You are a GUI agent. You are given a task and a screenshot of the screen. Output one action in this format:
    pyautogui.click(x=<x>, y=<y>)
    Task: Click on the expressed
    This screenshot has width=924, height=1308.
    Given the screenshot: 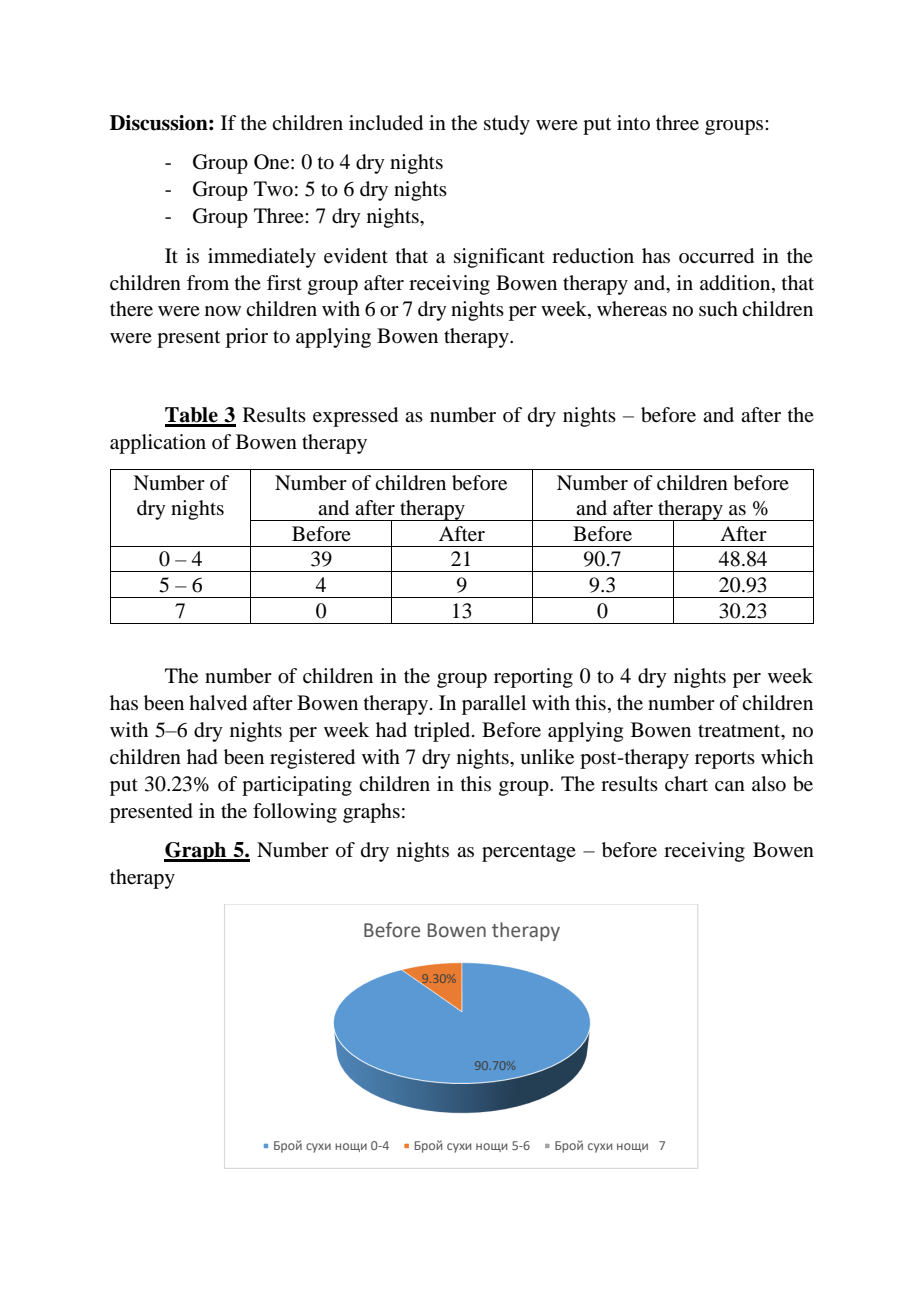 What is the action you would take?
    pyautogui.click(x=355, y=417)
